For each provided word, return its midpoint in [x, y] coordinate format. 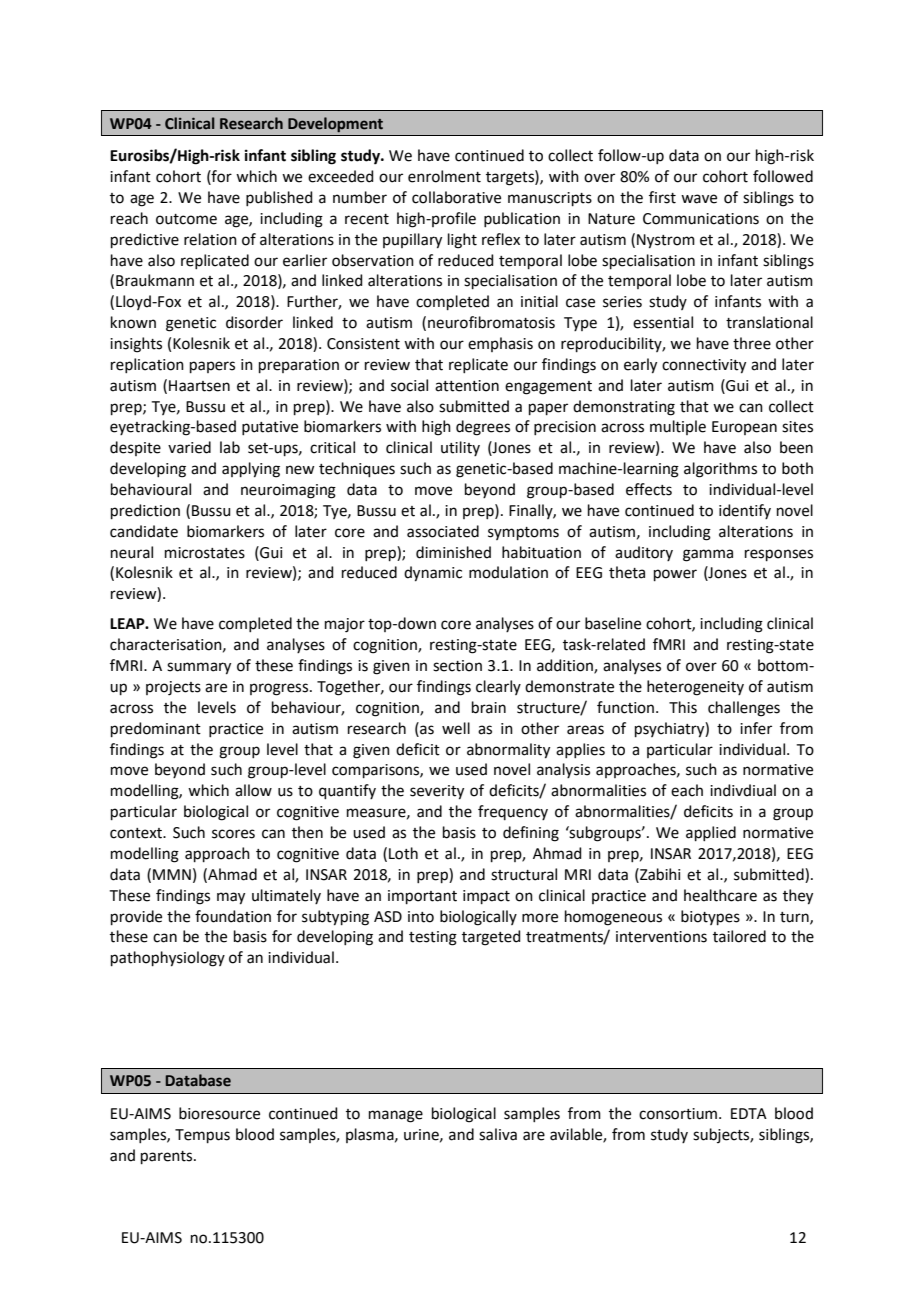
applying [251, 470]
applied [711, 833]
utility [460, 448]
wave [699, 199]
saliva [498, 1134]
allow [253, 790]
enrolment [444, 176]
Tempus [202, 1136]
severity [437, 792]
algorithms [720, 470]
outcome [186, 219]
